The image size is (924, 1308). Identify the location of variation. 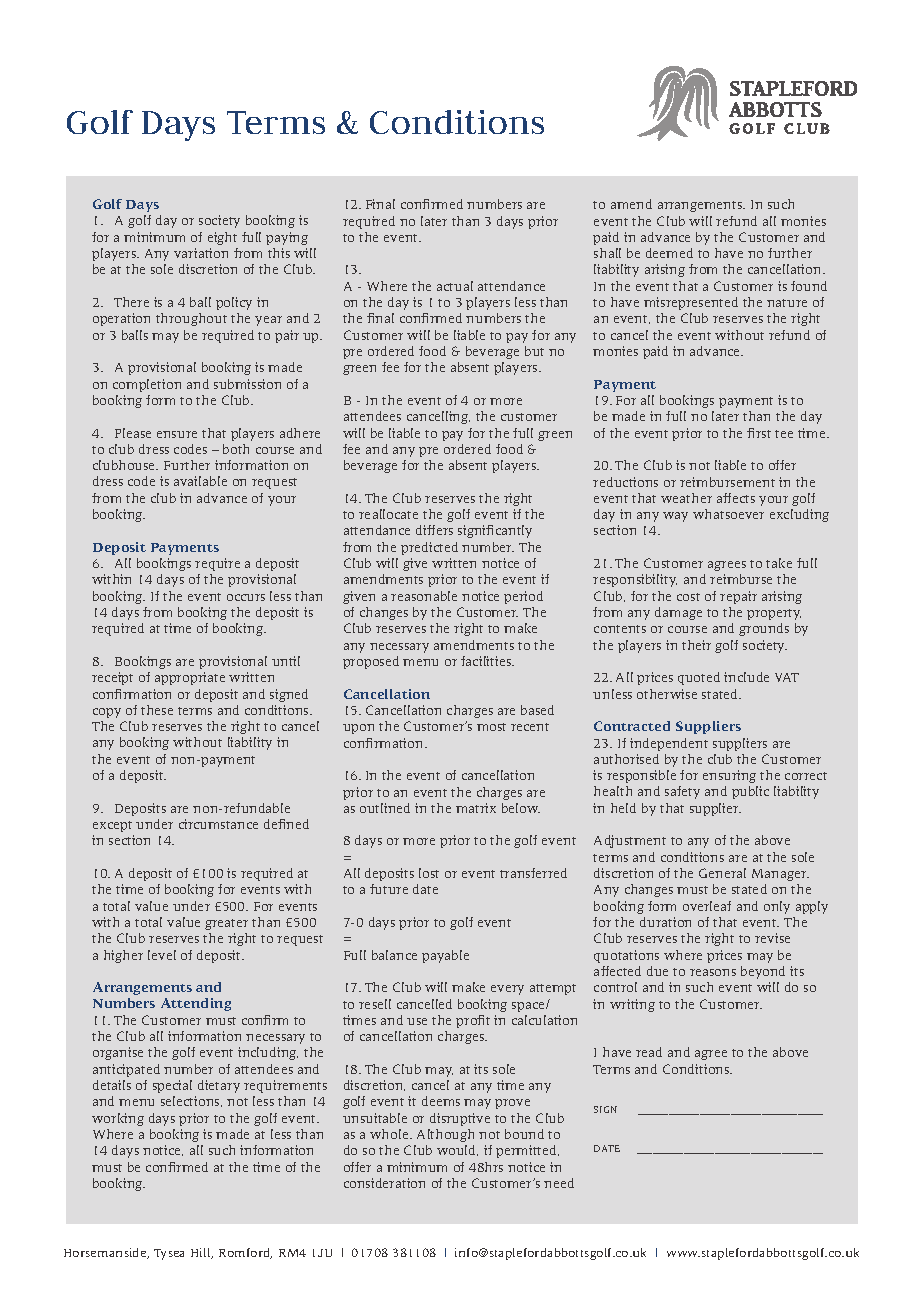
(201, 253).
